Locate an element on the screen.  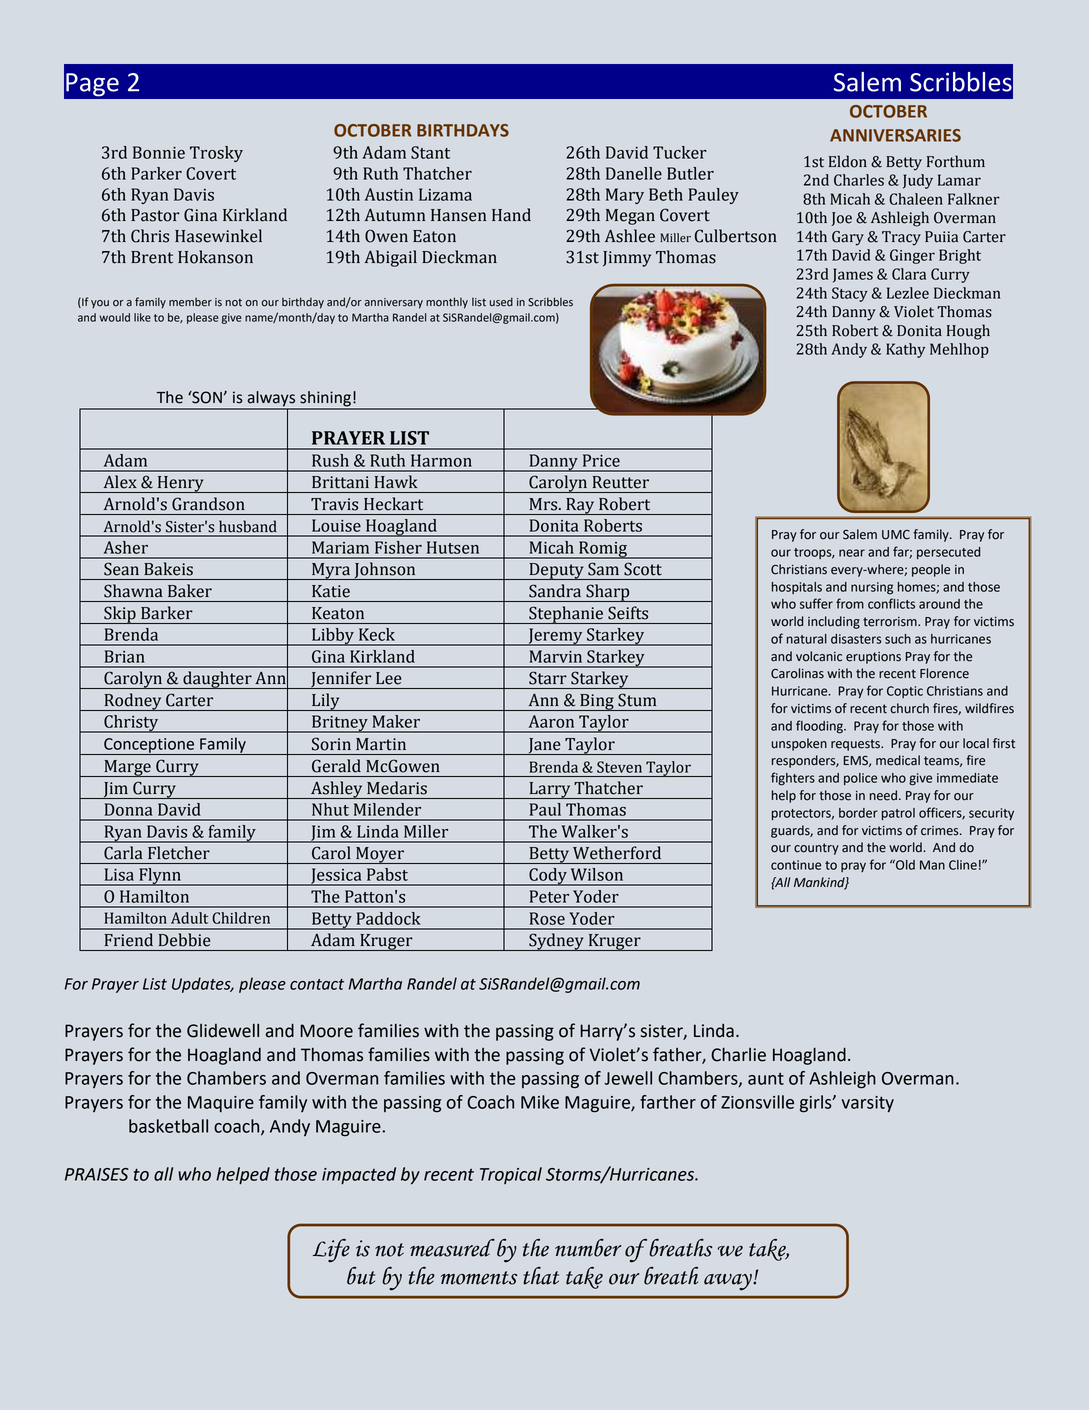
Judy is located at coordinates (918, 181).
